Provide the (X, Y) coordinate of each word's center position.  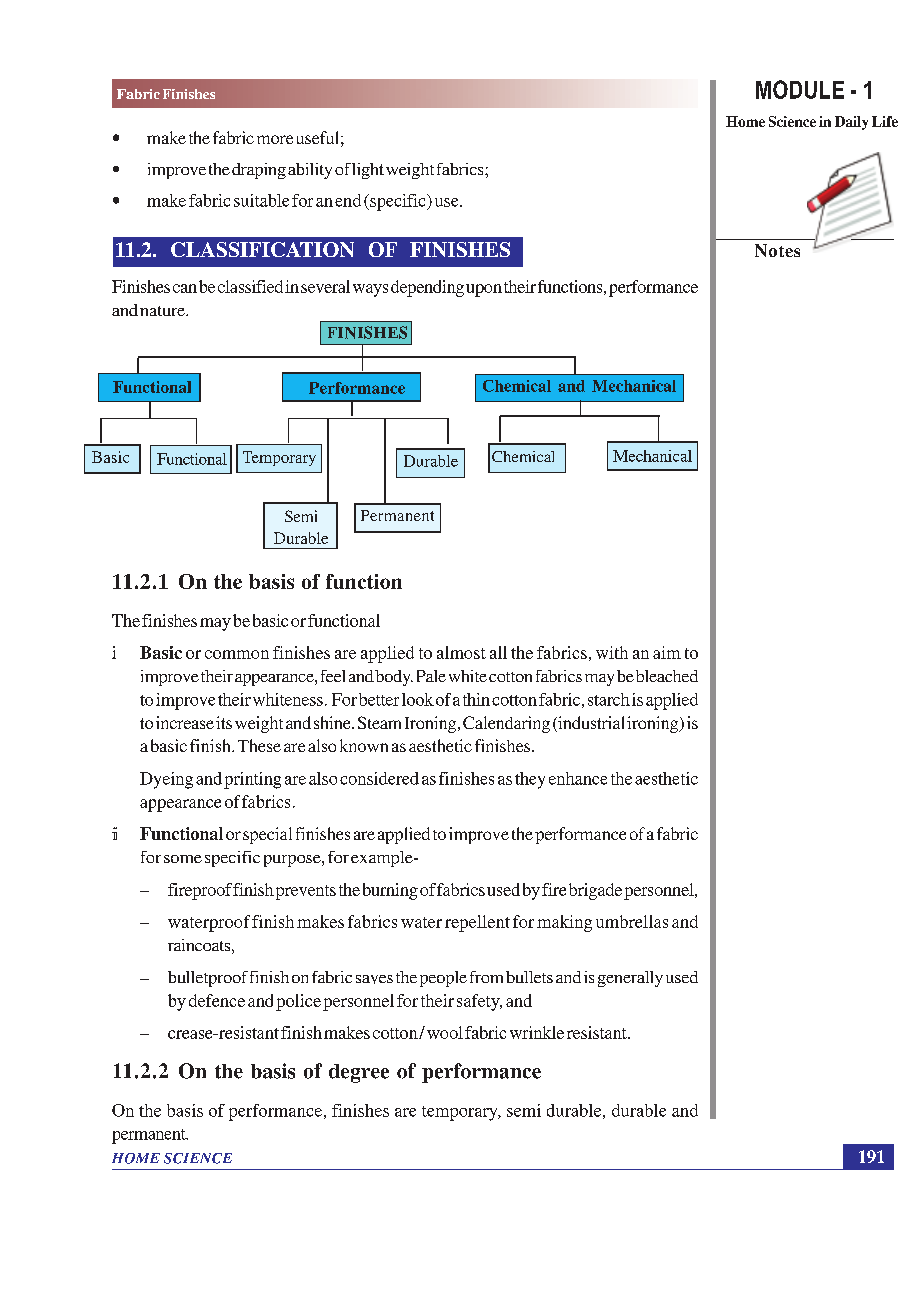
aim (667, 652)
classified (250, 286)
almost (461, 652)
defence (217, 1000)
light (368, 171)
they (530, 780)
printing (252, 780)
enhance (578, 778)
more (275, 139)
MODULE (800, 89)
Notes (777, 250)
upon (484, 290)
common (237, 654)
